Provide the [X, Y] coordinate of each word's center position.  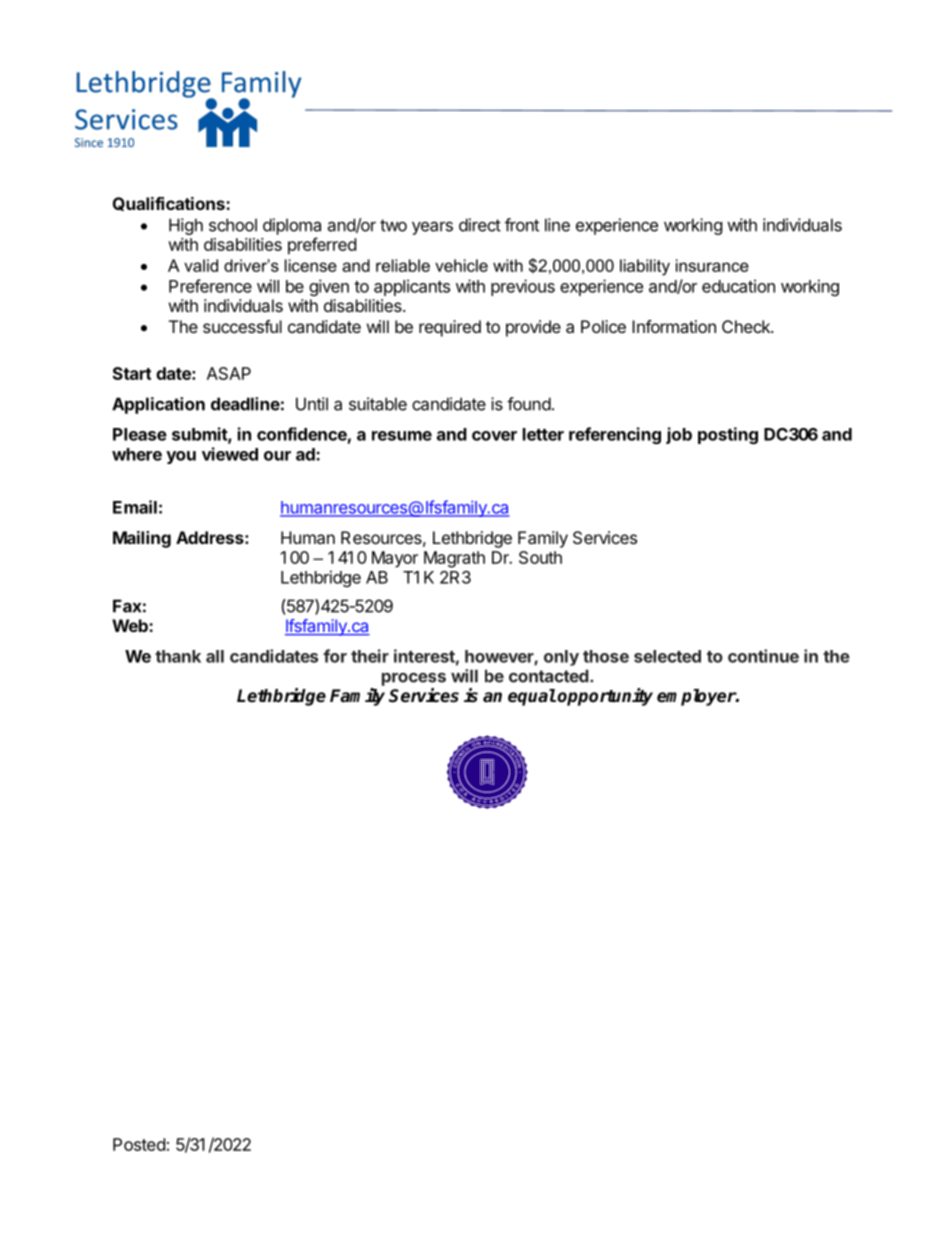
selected [667, 656]
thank [178, 656]
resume [402, 436]
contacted [549, 676]
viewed [230, 454]
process [414, 679]
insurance [712, 265]
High [186, 226]
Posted [139, 1144]
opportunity [605, 697]
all [215, 656]
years [432, 228]
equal [532, 697]
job [679, 435]
